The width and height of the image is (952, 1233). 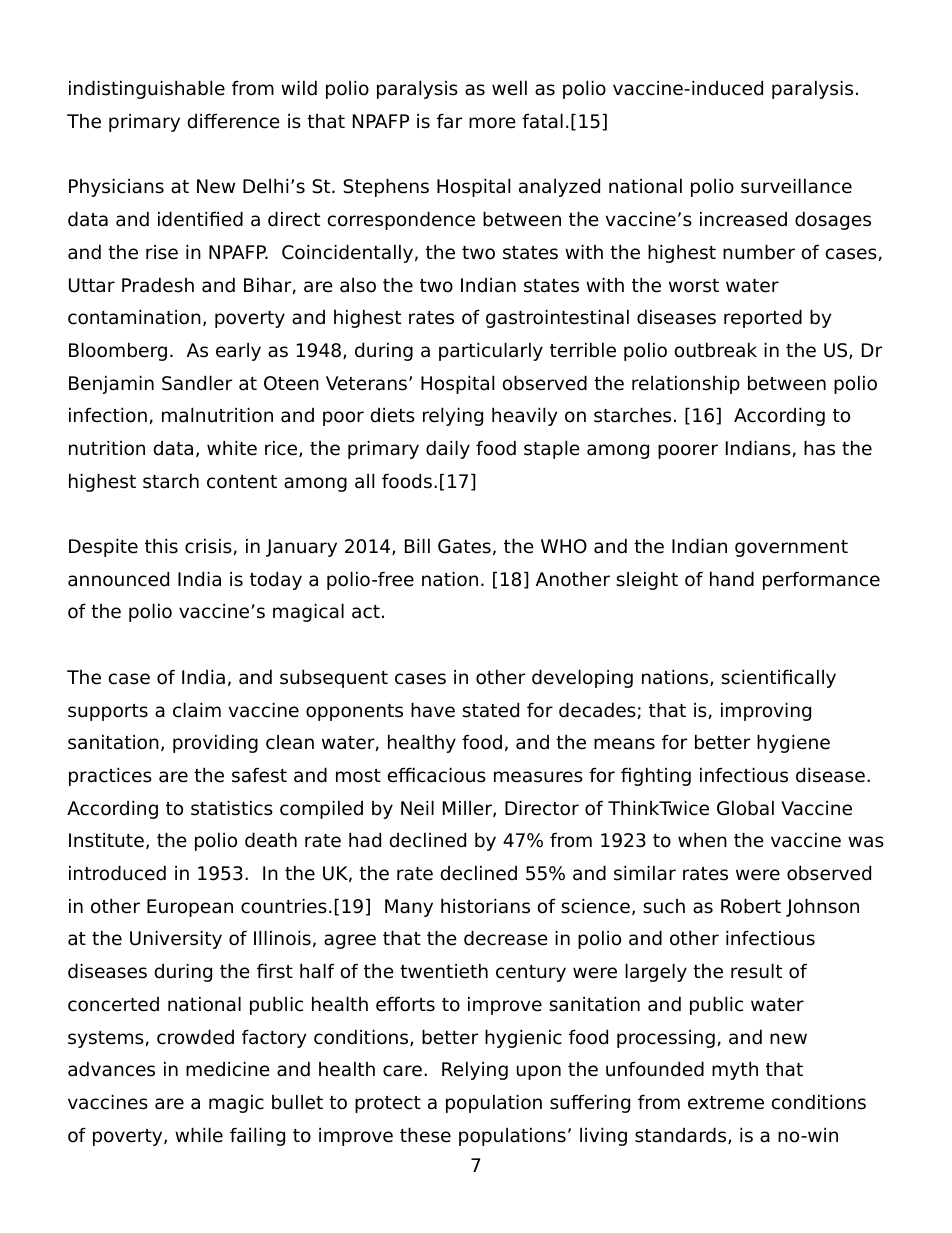 I want to click on Gates, so click(x=464, y=546).
